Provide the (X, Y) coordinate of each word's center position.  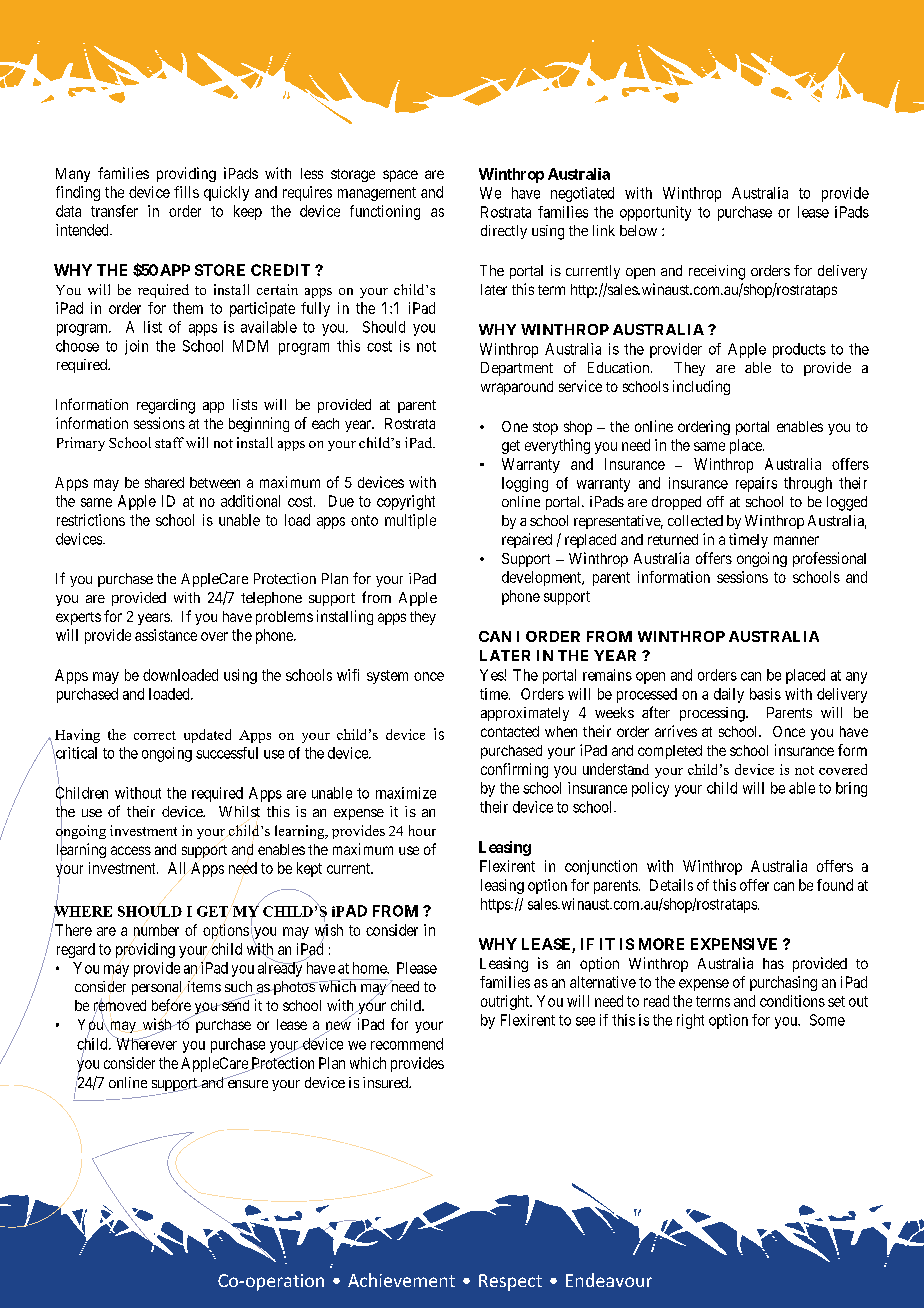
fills (186, 192)
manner (796, 540)
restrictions (91, 520)
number (156, 930)
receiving (717, 272)
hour (422, 830)
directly (504, 232)
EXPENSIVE (734, 944)
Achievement (401, 1280)
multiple (410, 521)
